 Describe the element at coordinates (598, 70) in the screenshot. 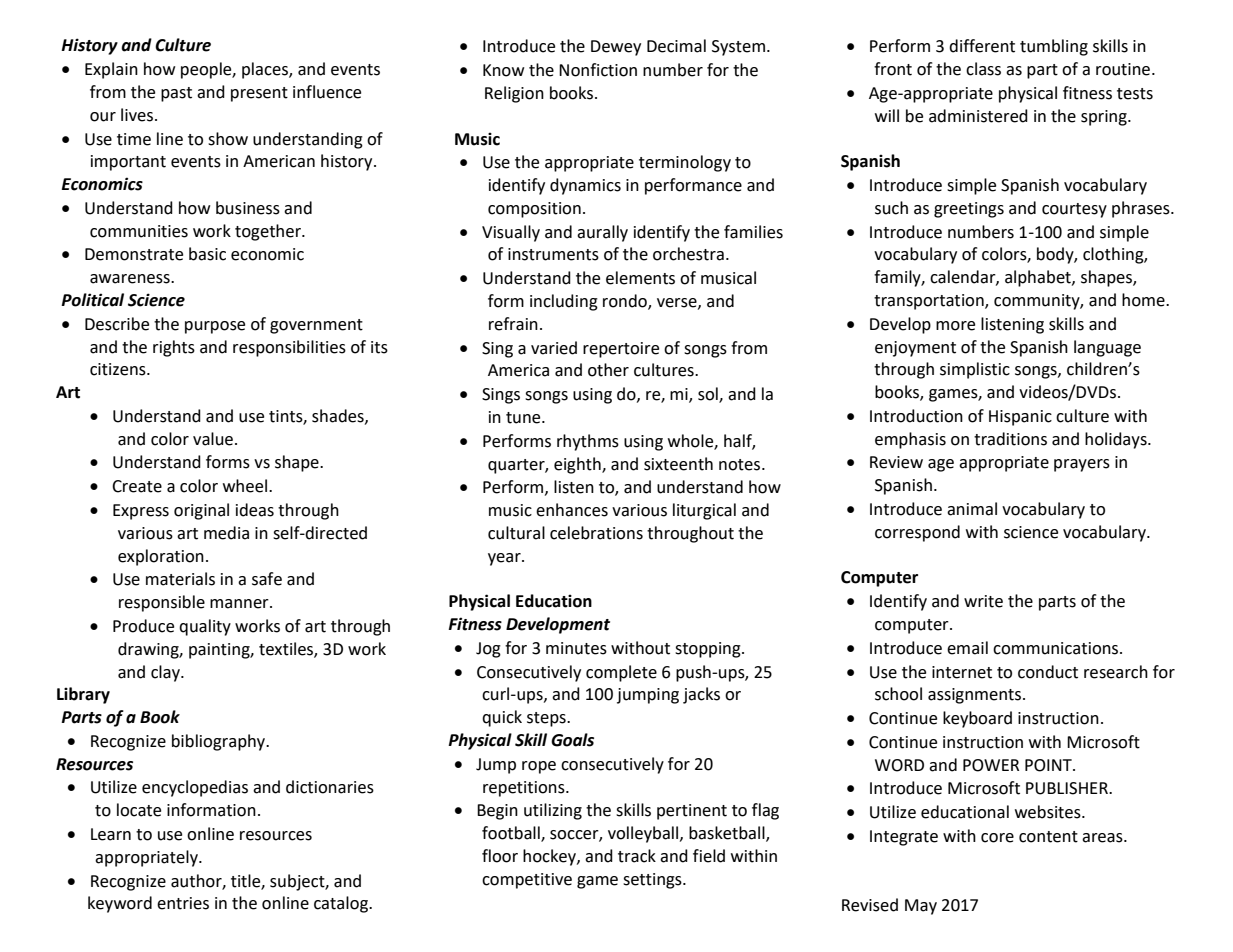

I see `Nonfiction` at that location.
